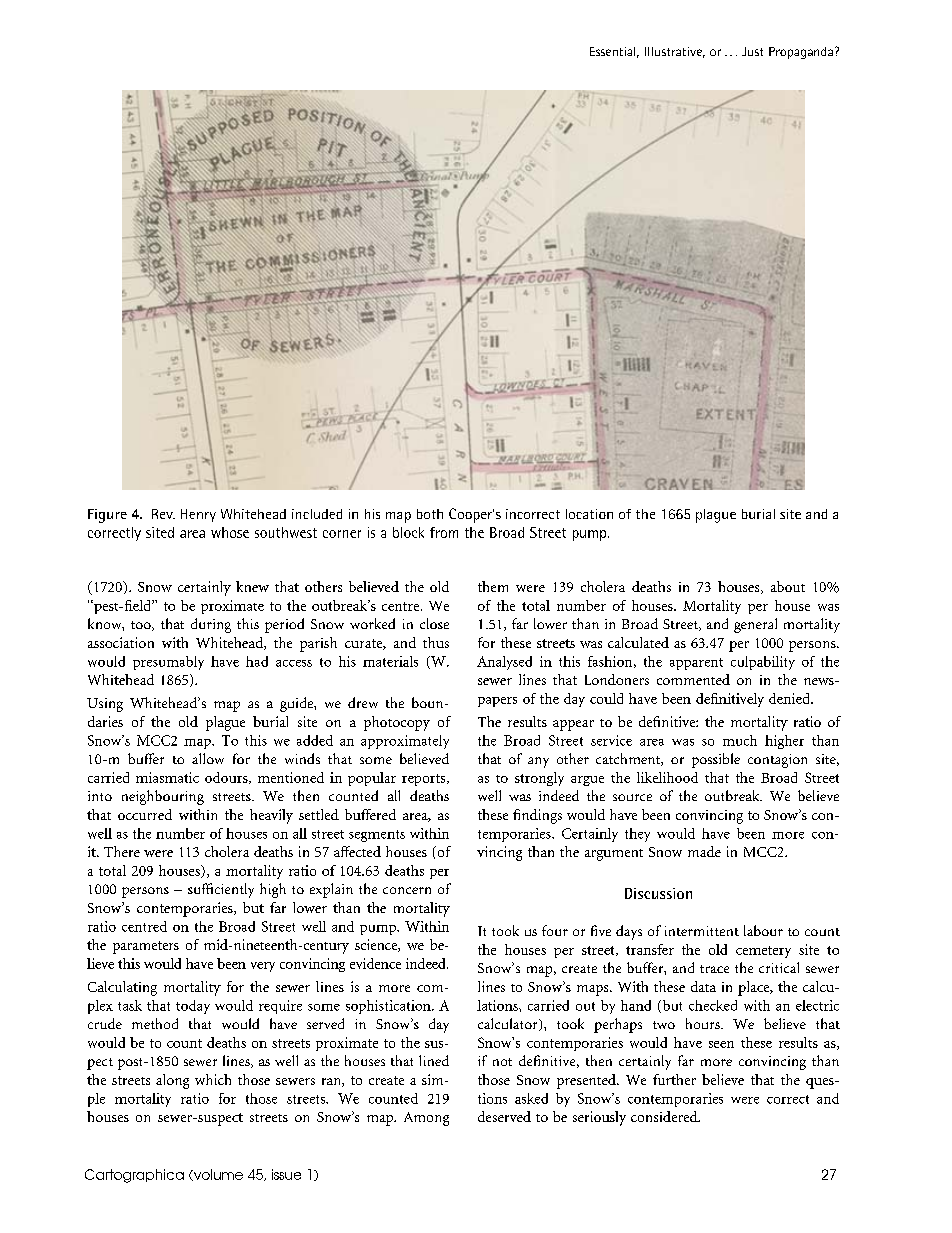  I want to click on Rev, so click(163, 514).
